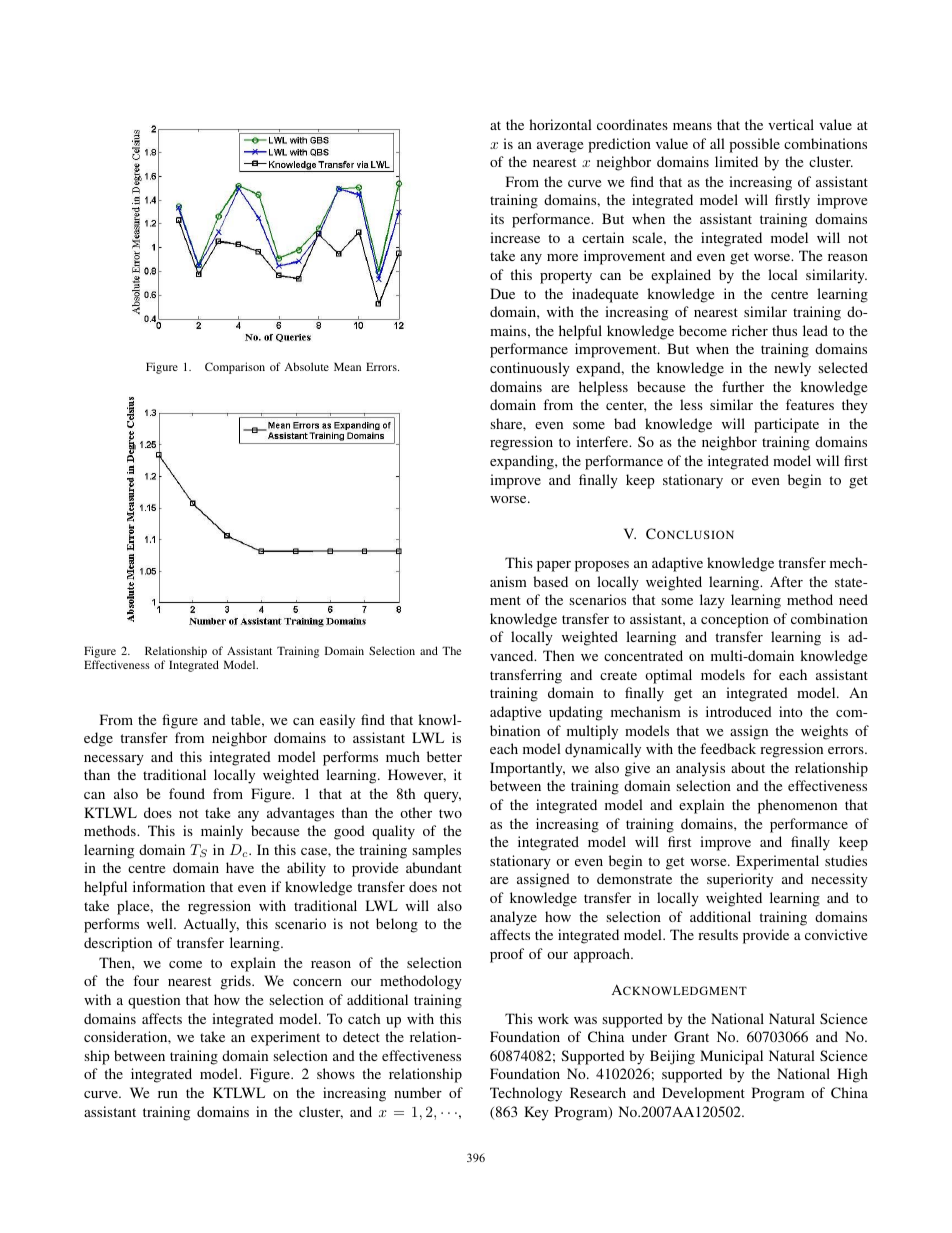 The image size is (952, 1233). I want to click on about, so click(748, 767).
